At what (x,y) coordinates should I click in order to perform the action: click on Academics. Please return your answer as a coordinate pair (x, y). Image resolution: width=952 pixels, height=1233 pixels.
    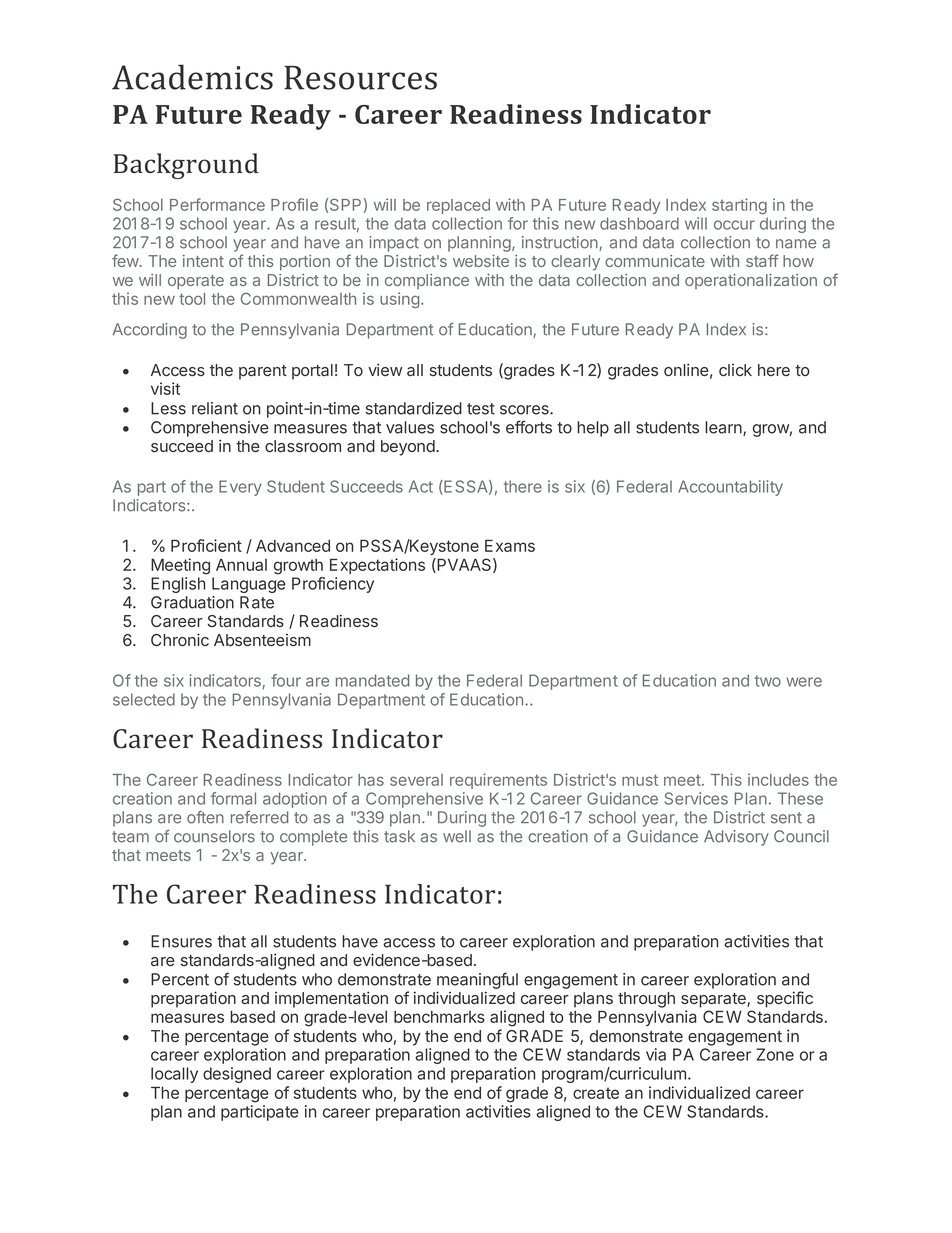
    Looking at the image, I should click on (192, 77).
